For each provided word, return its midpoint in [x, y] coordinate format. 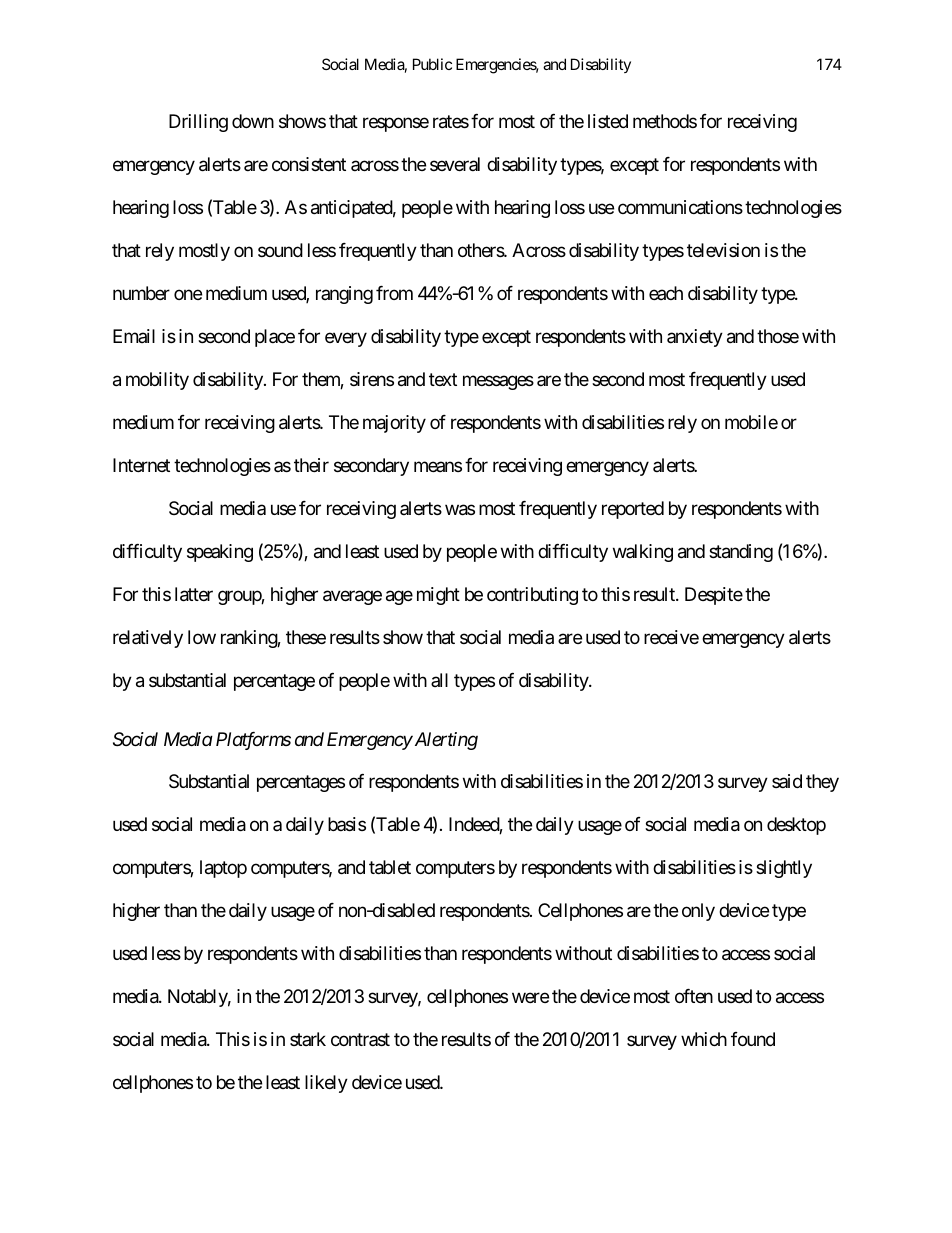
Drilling [198, 123]
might [438, 596]
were [530, 998]
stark [308, 1039]
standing [741, 553]
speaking [220, 553]
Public [432, 64]
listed [608, 121]
